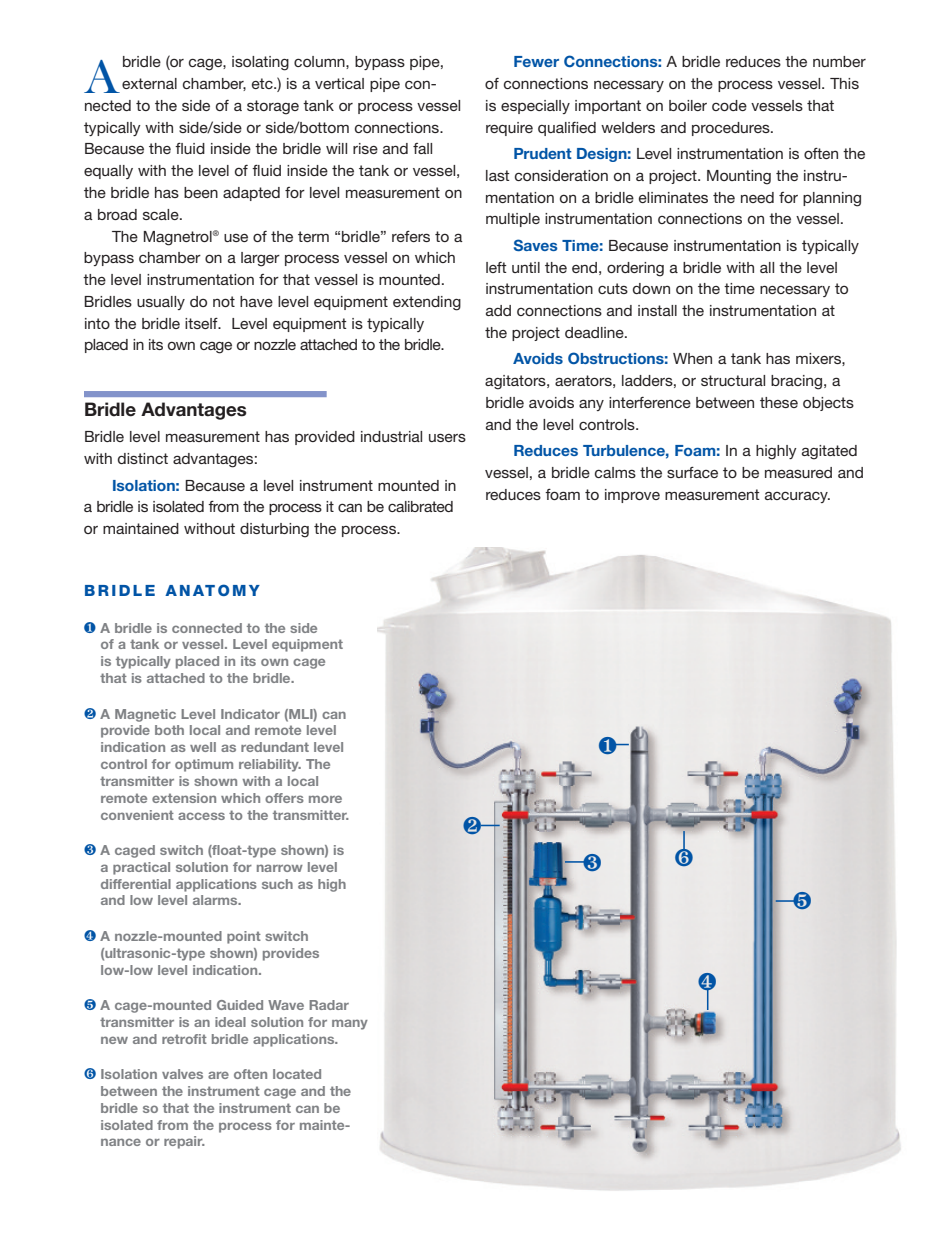 Image resolution: width=952 pixels, height=1233 pixels. What do you see at coordinates (729, 105) in the document?
I see `code` at bounding box center [729, 105].
